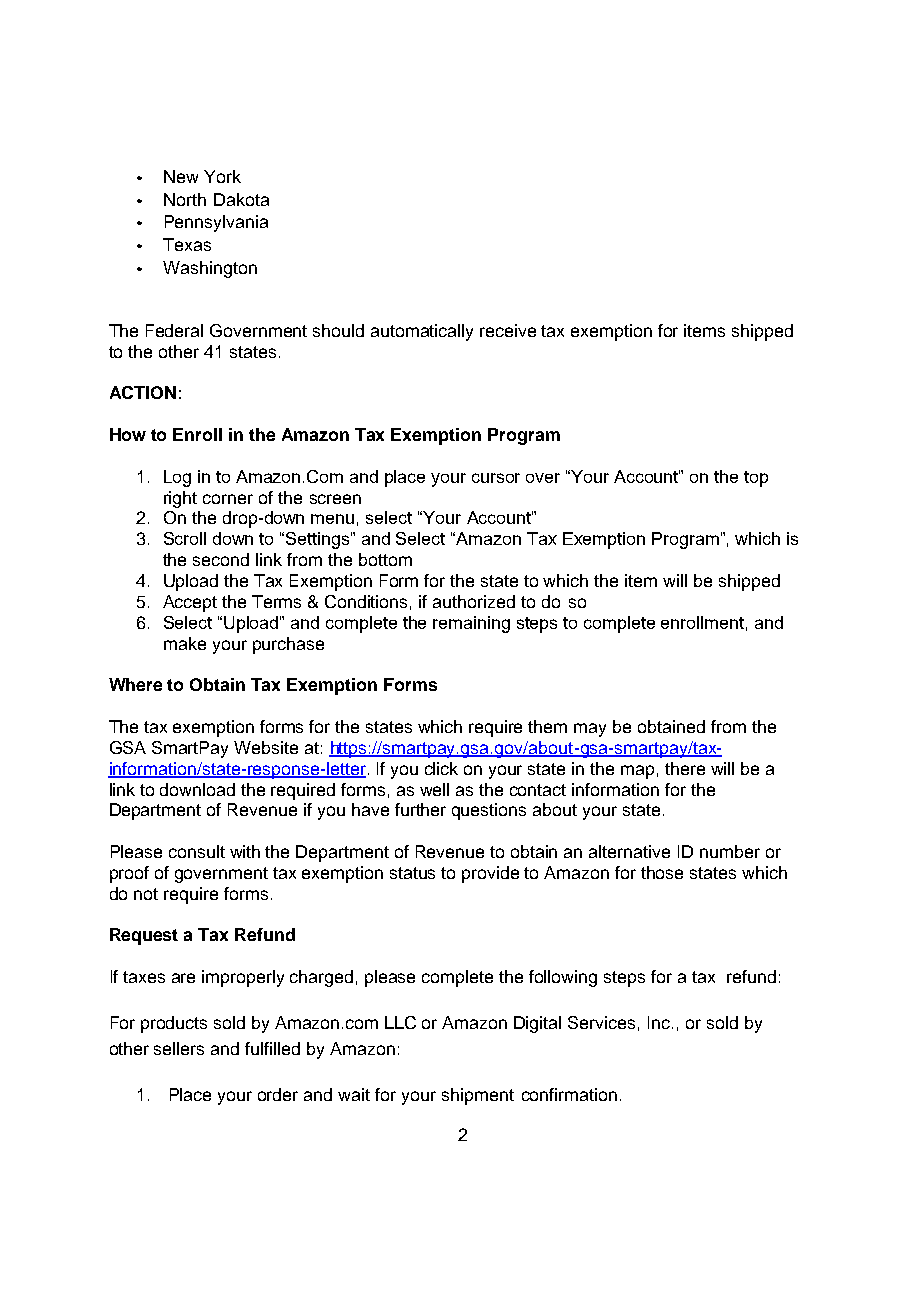 Image resolution: width=924 pixels, height=1309 pixels. Describe the element at coordinates (756, 479) in the image. I see `top` at that location.
